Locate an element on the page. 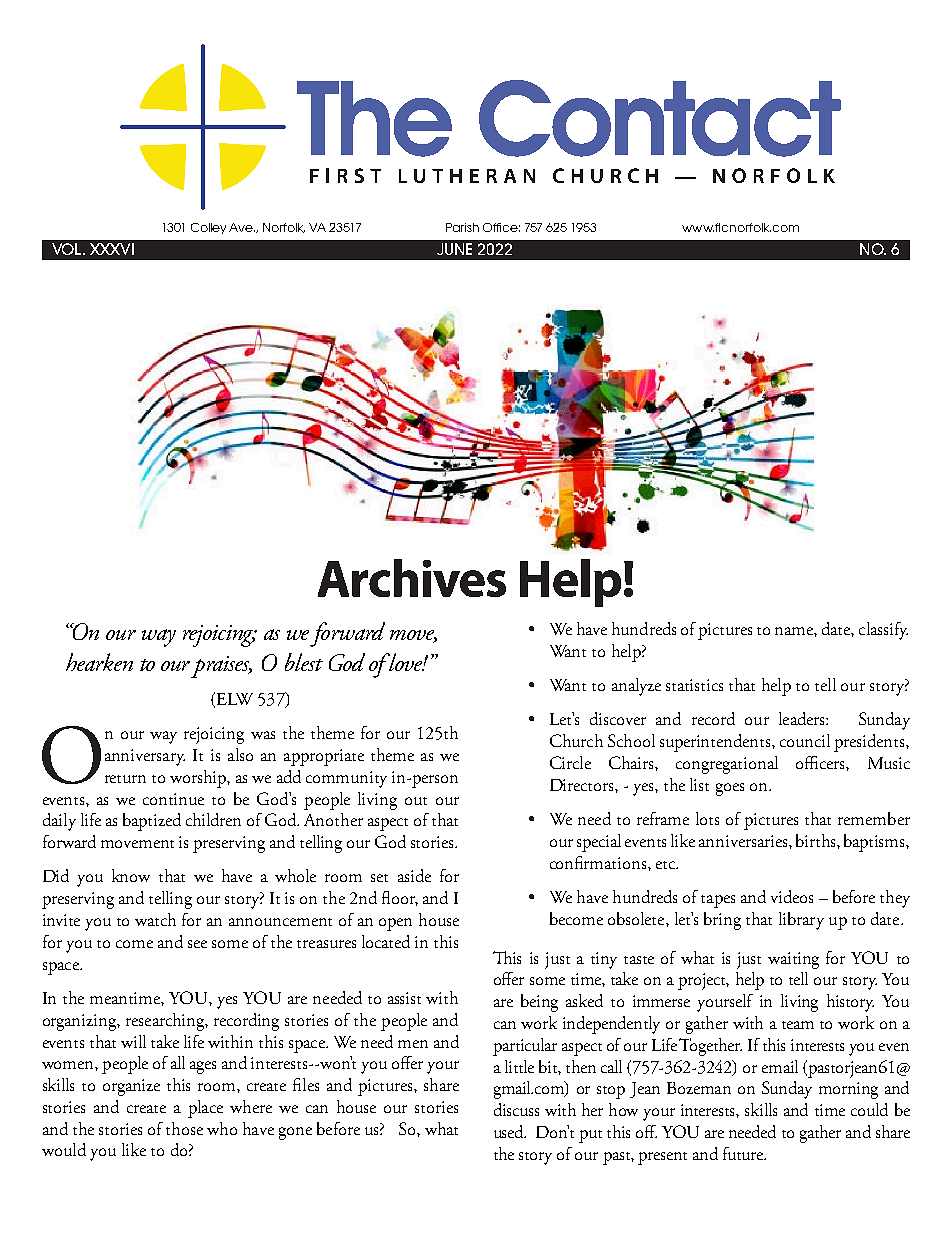 Image resolution: width=952 pixels, height=1233 pixels. leaders is located at coordinates (803, 718).
